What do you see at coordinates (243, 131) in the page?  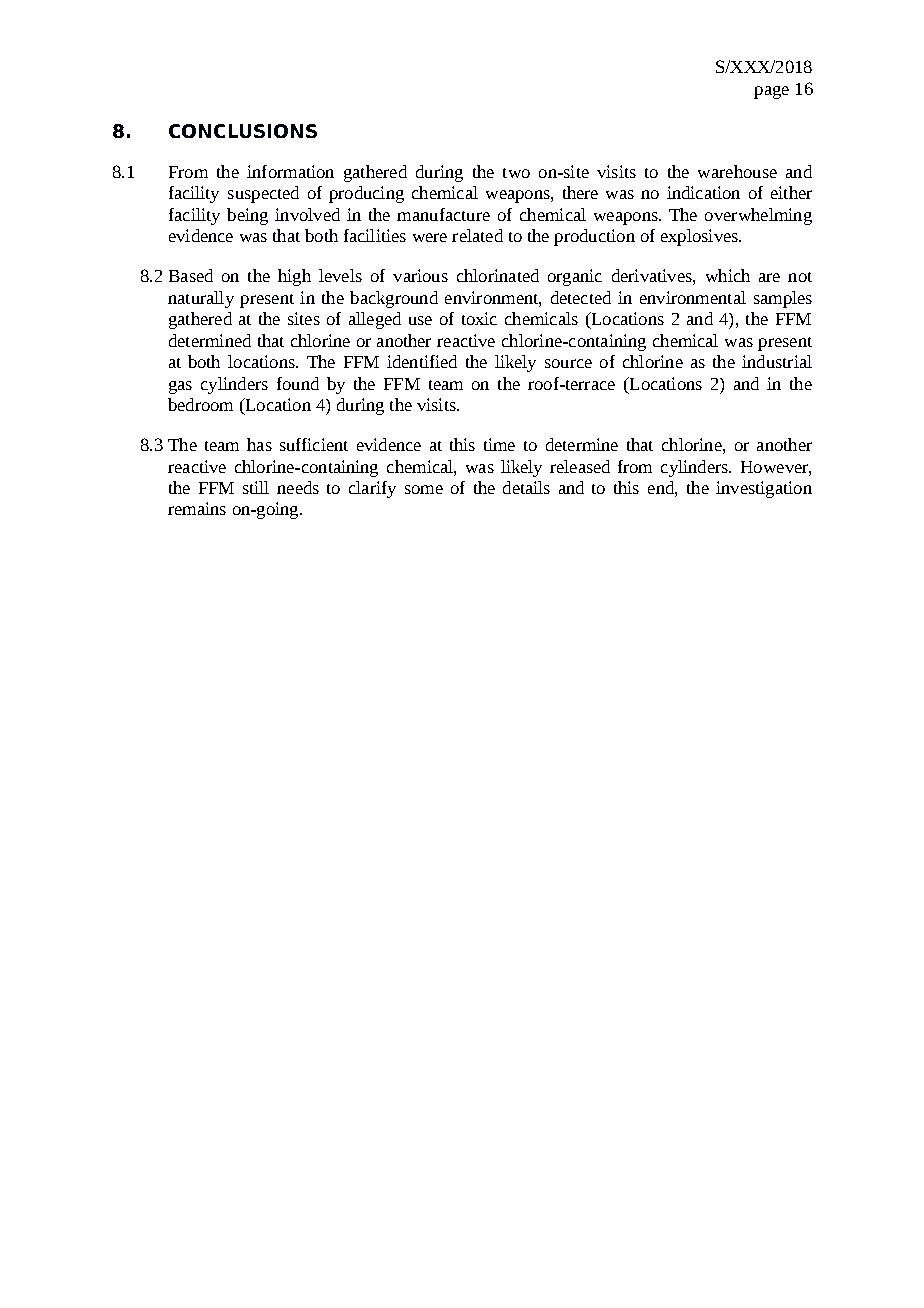 I see `CONCLUSIONS` at bounding box center [243, 131].
